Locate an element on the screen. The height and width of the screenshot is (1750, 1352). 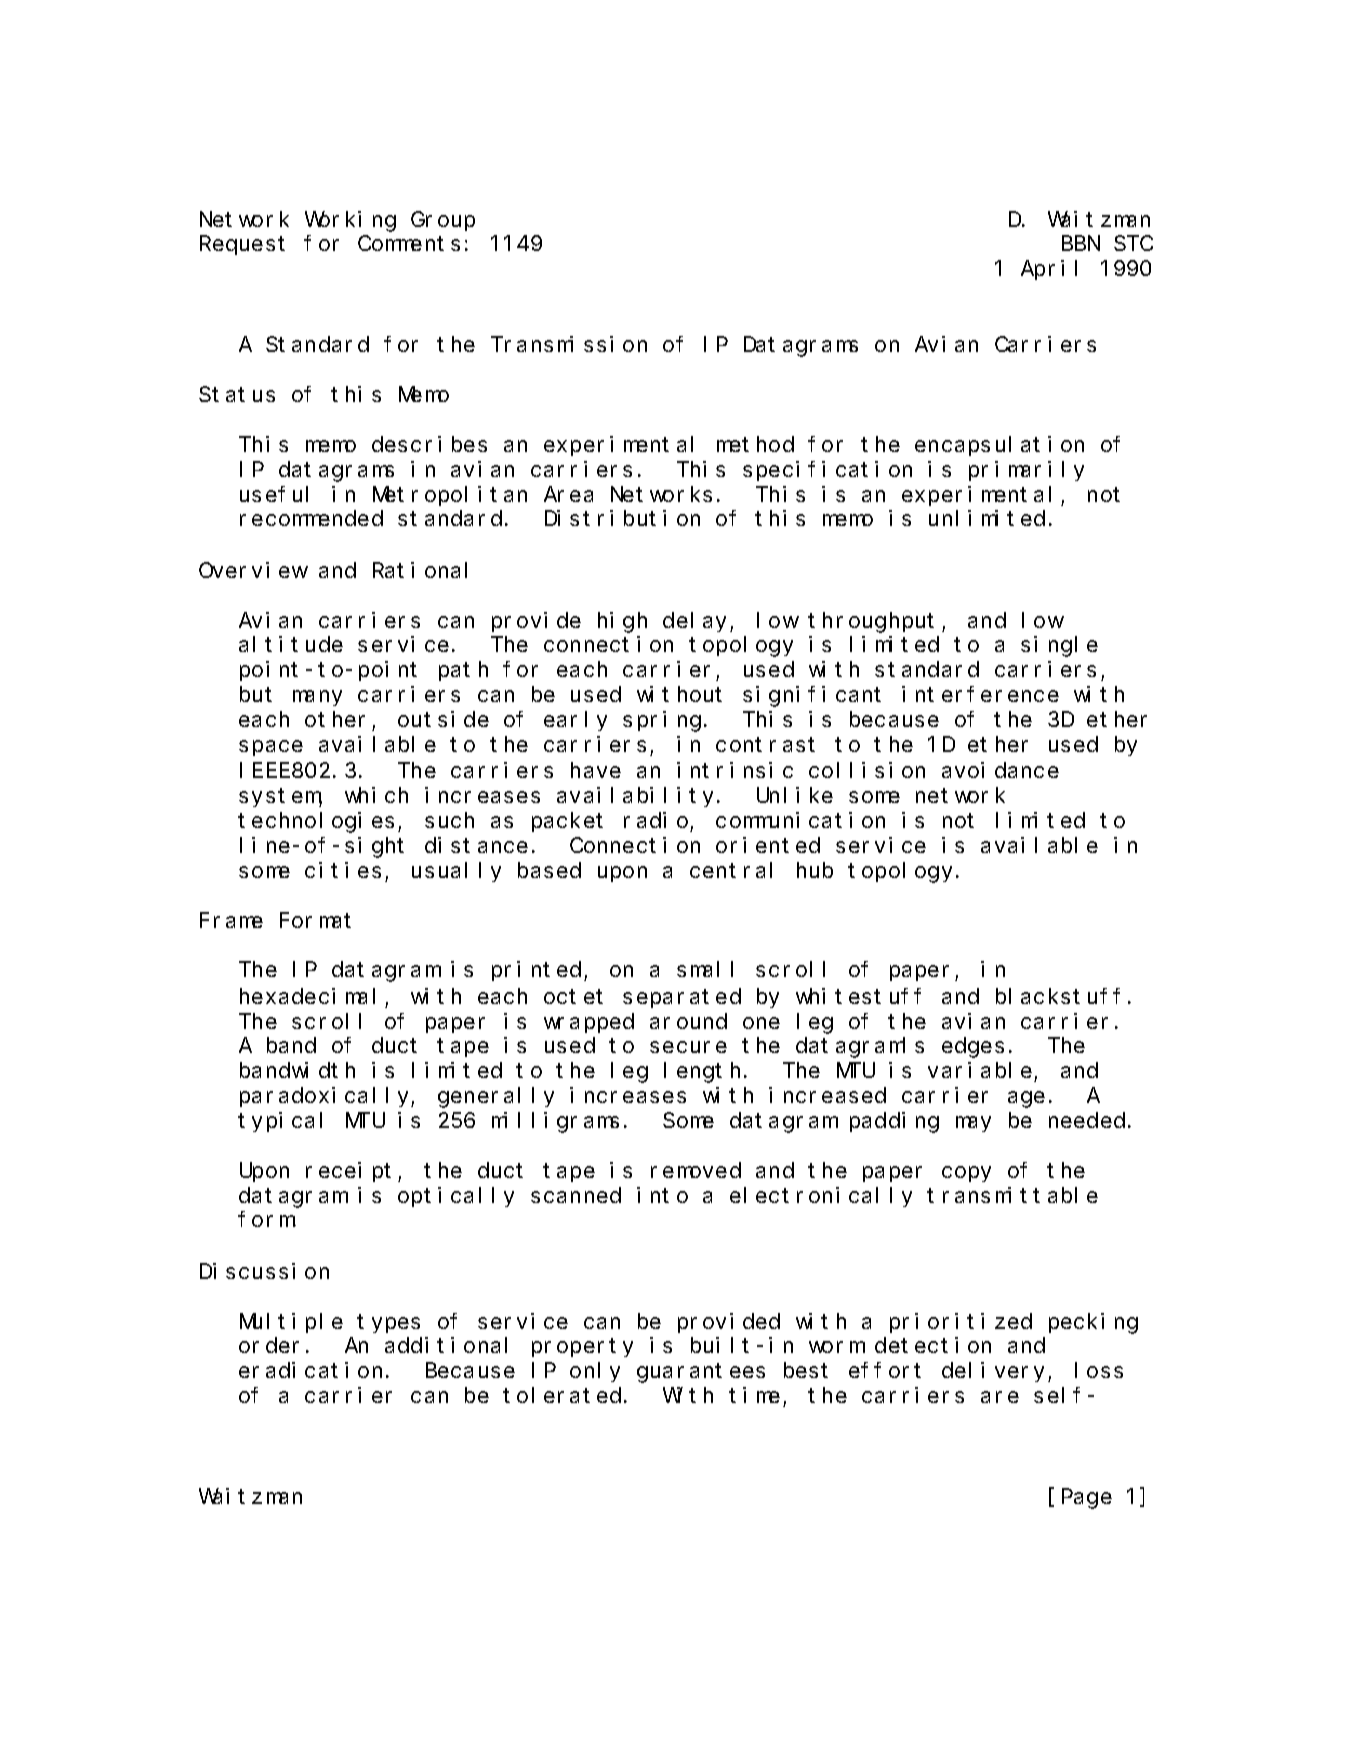
eradication is located at coordinates (310, 1370).
